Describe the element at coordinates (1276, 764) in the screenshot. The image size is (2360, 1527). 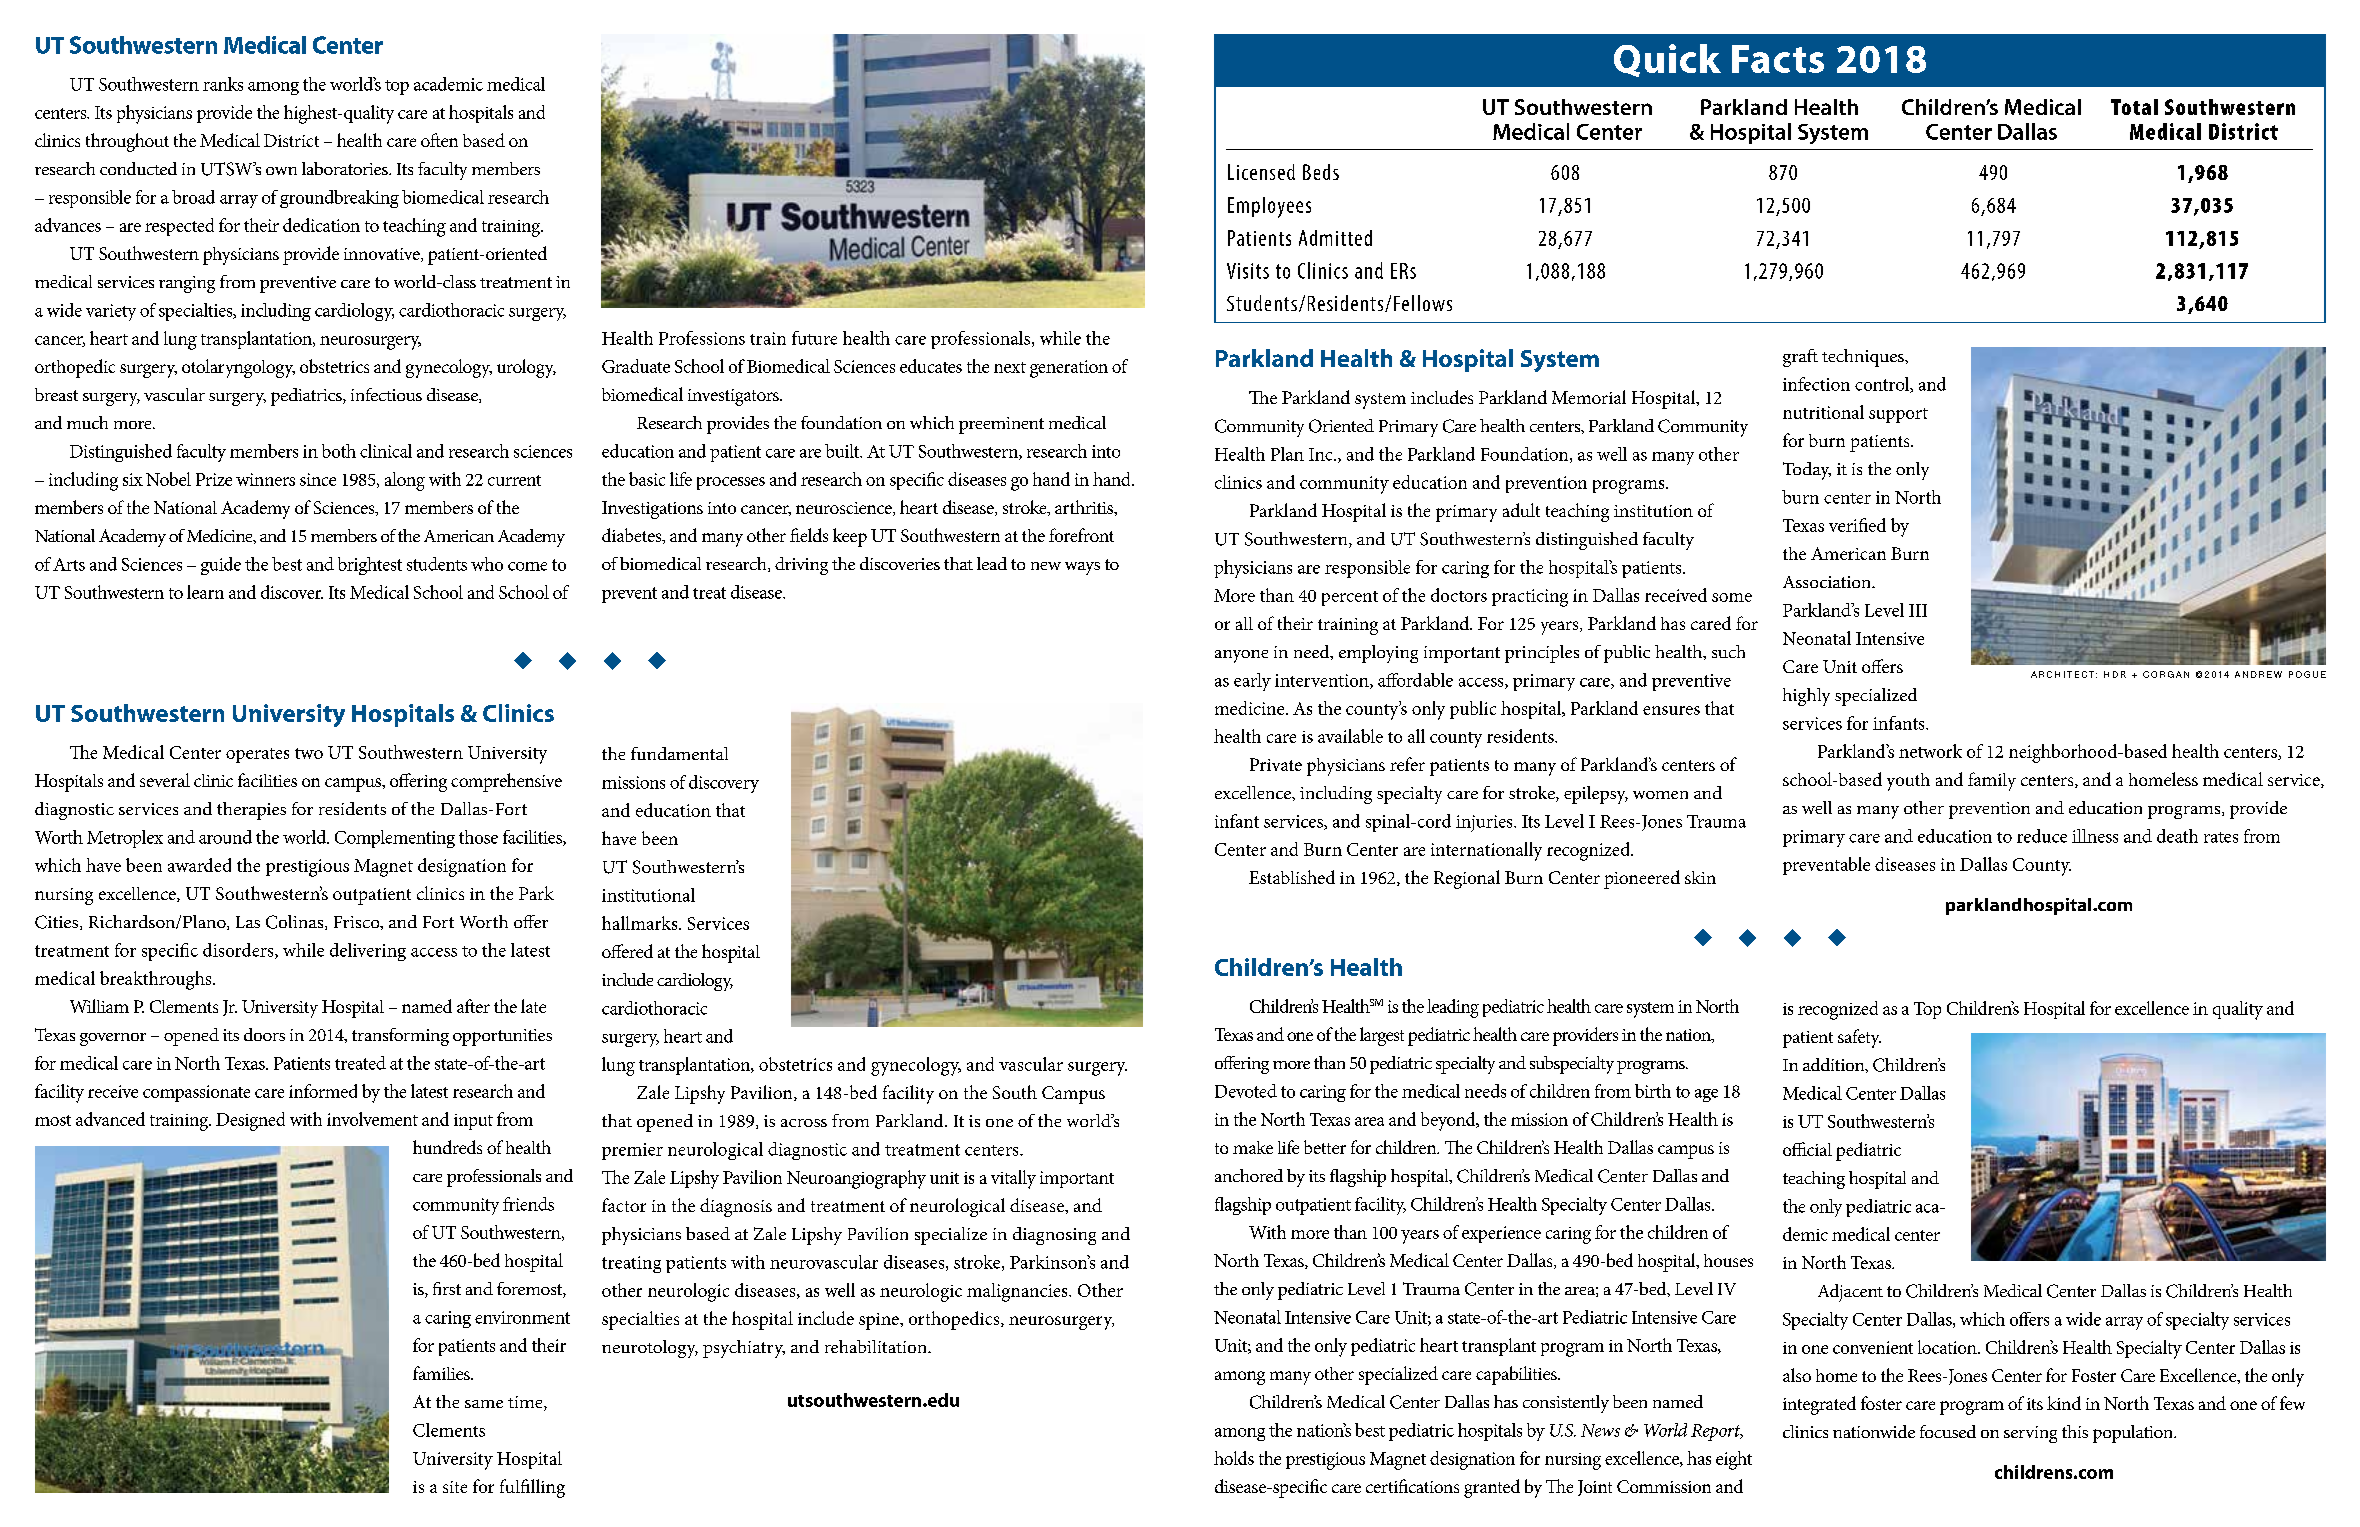
I see `Private` at that location.
